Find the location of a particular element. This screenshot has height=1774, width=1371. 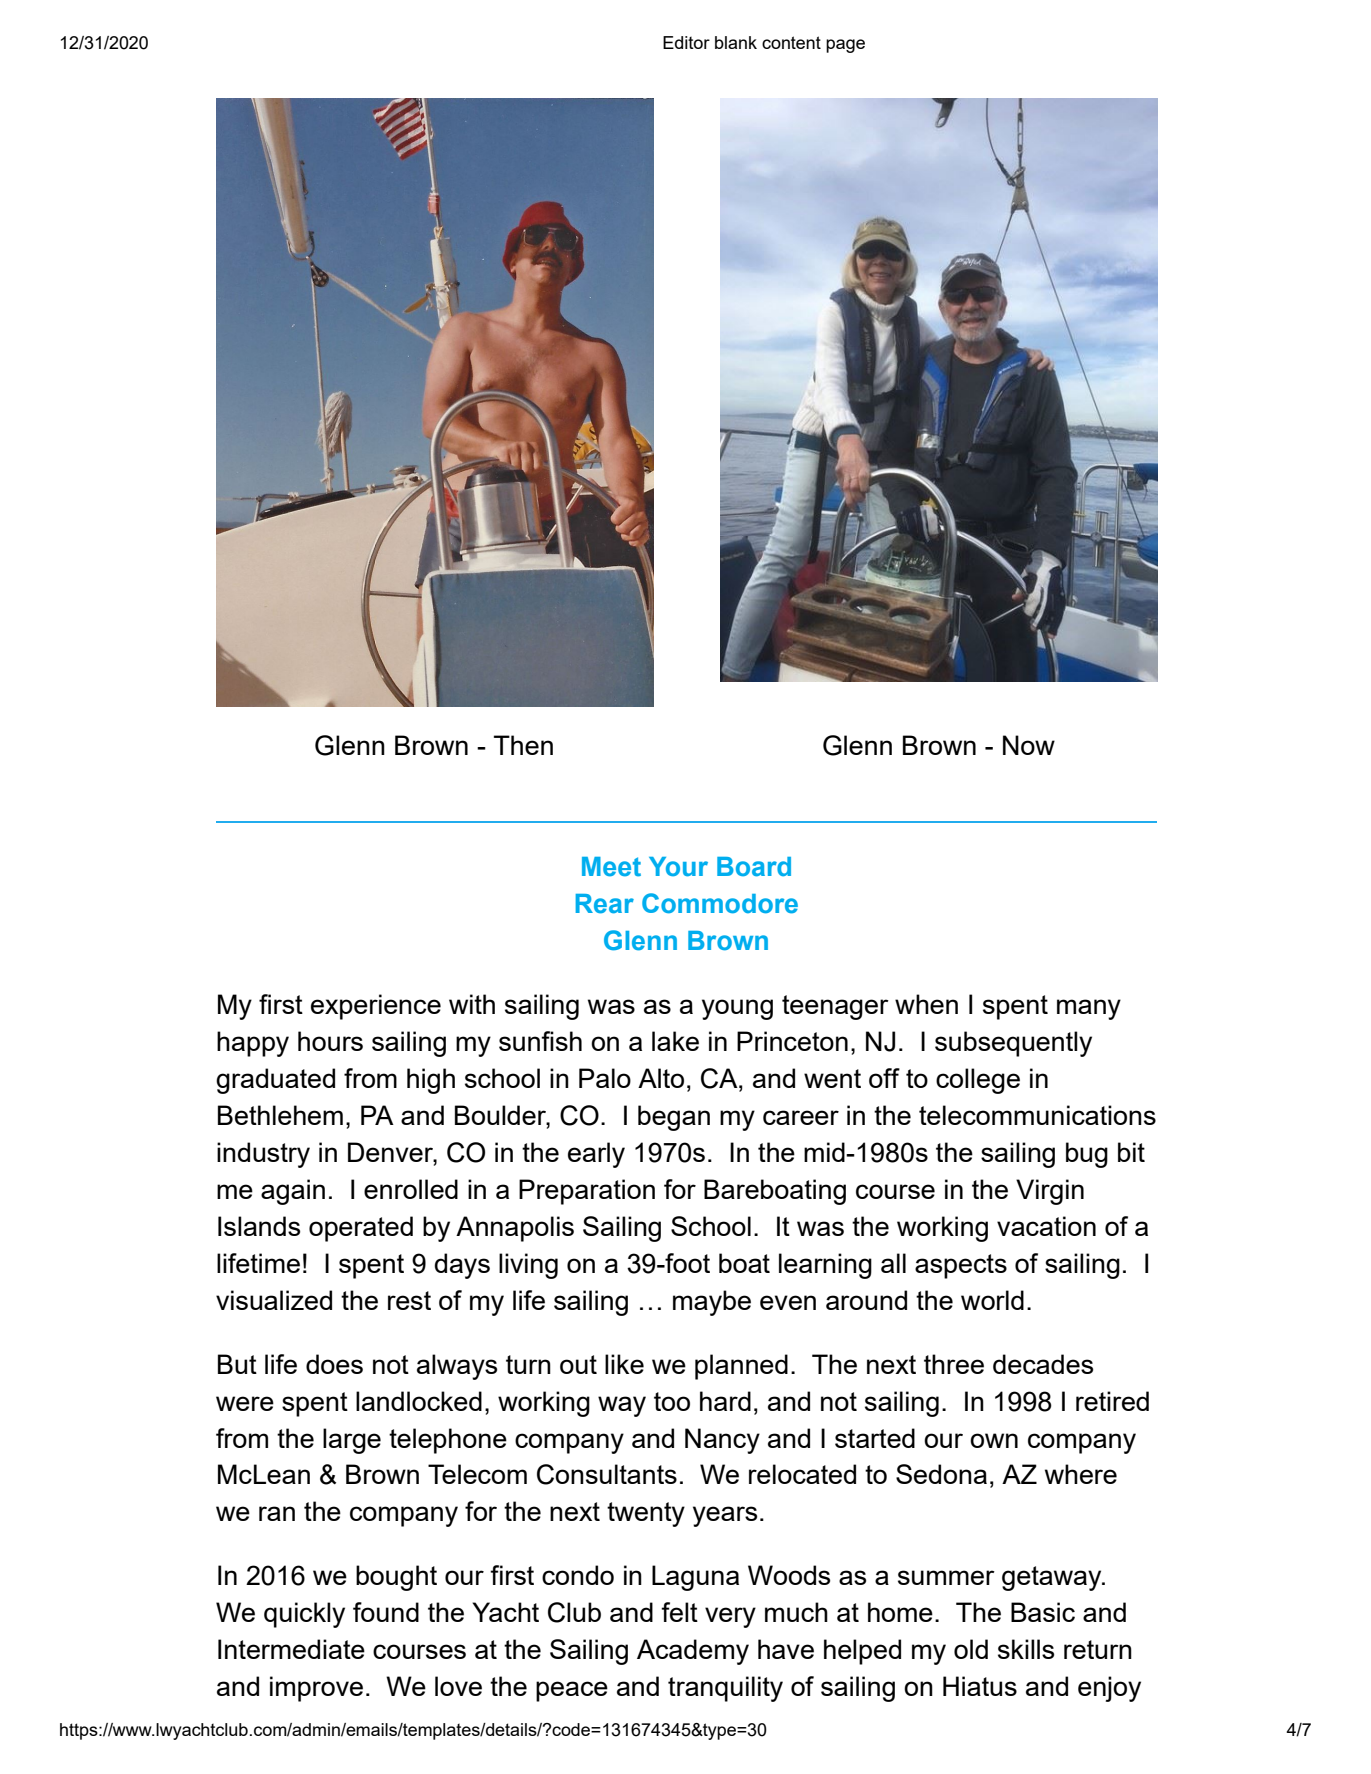

maybe is located at coordinates (712, 1303).
